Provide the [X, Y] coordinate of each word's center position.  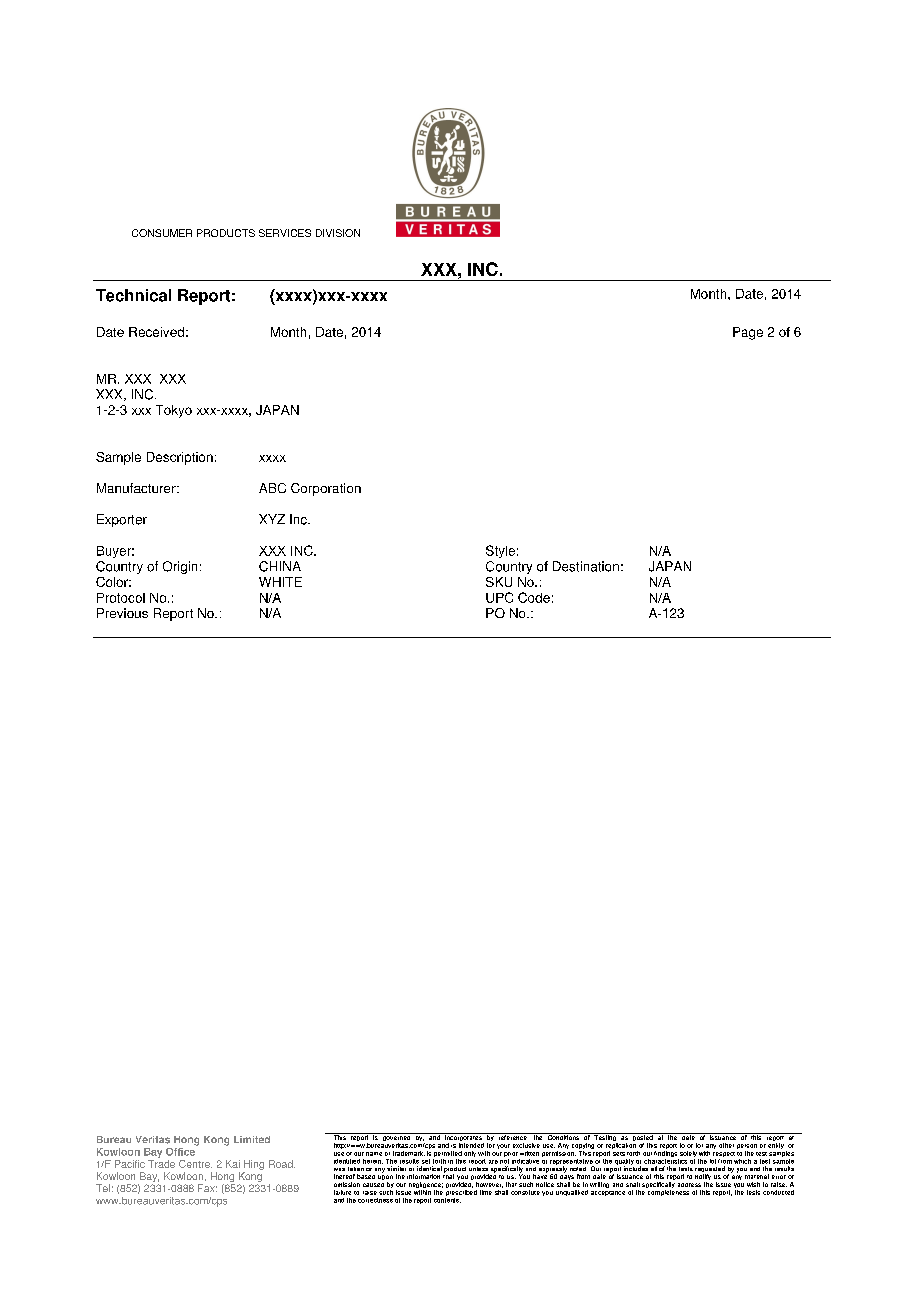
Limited [252, 1139]
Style [500, 551]
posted [643, 1138]
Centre [195, 1164]
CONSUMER [162, 233]
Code [534, 597]
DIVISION [338, 233]
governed [396, 1138]
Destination [586, 566]
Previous [122, 613]
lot [713, 1161]
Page [748, 333]
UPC [499, 597]
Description [180, 458]
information [423, 1176]
